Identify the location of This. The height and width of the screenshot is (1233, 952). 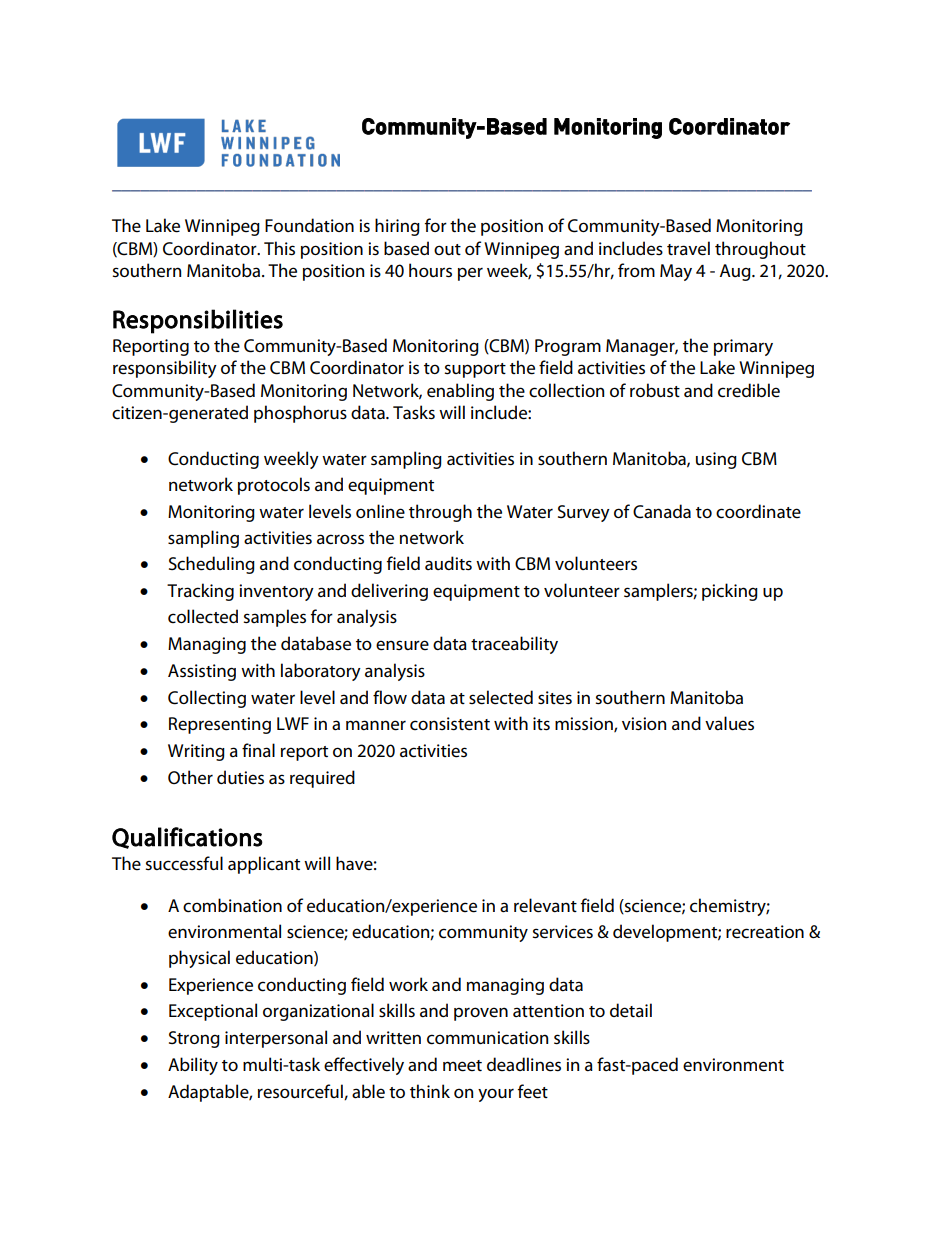
(279, 248).
